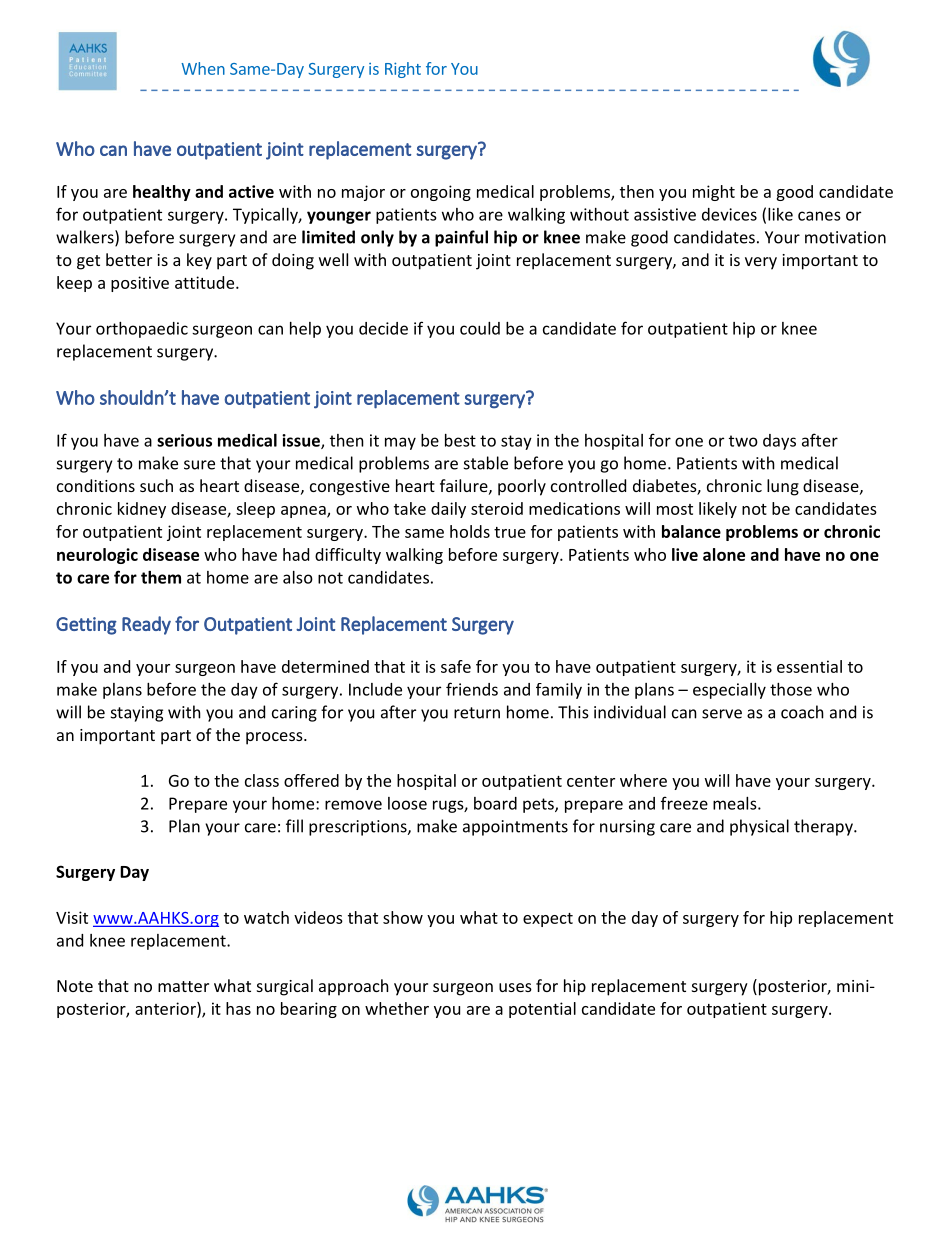  What do you see at coordinates (470, 531) in the screenshot?
I see `holds` at bounding box center [470, 531].
